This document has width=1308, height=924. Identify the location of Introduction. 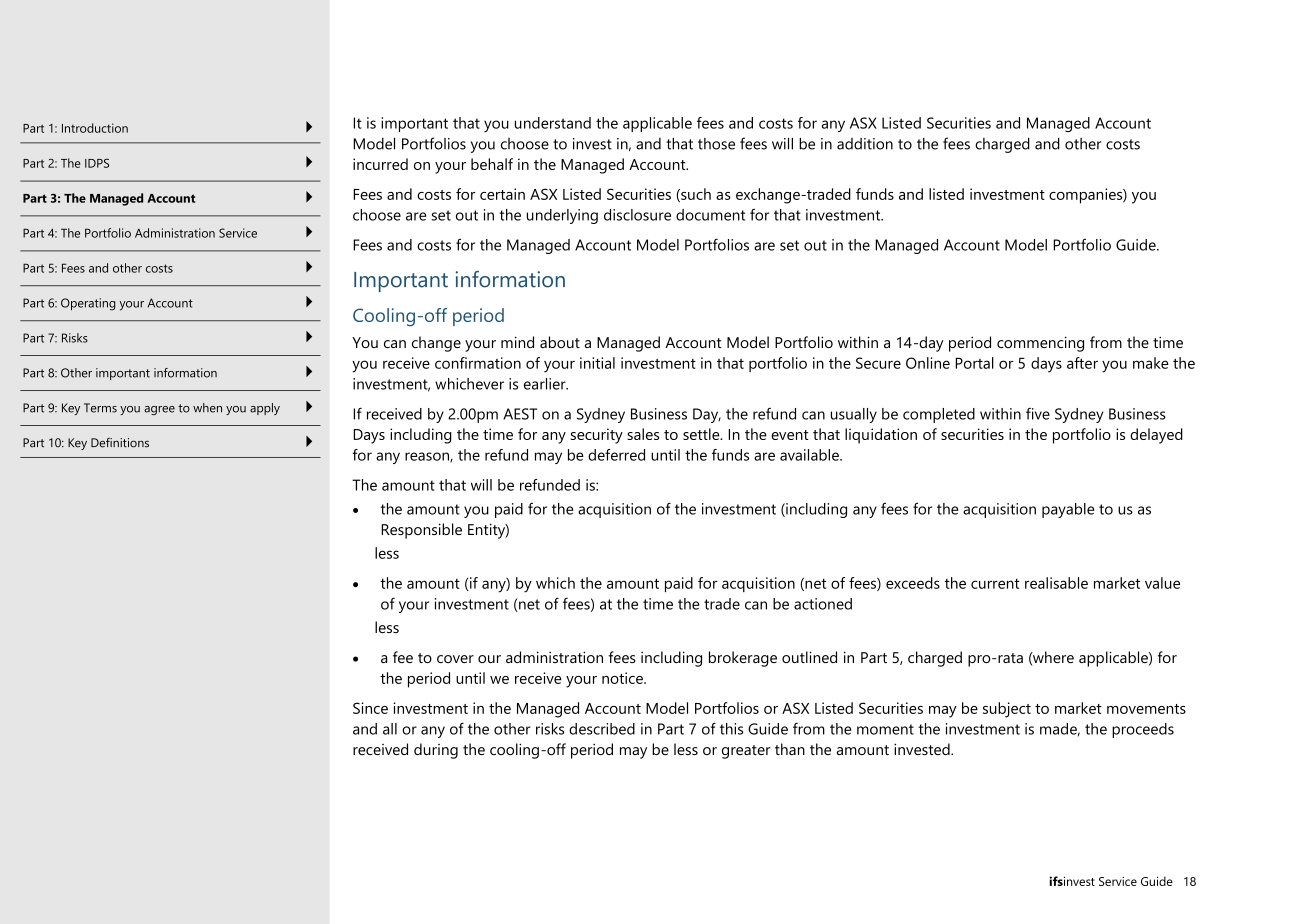
(95, 128).
